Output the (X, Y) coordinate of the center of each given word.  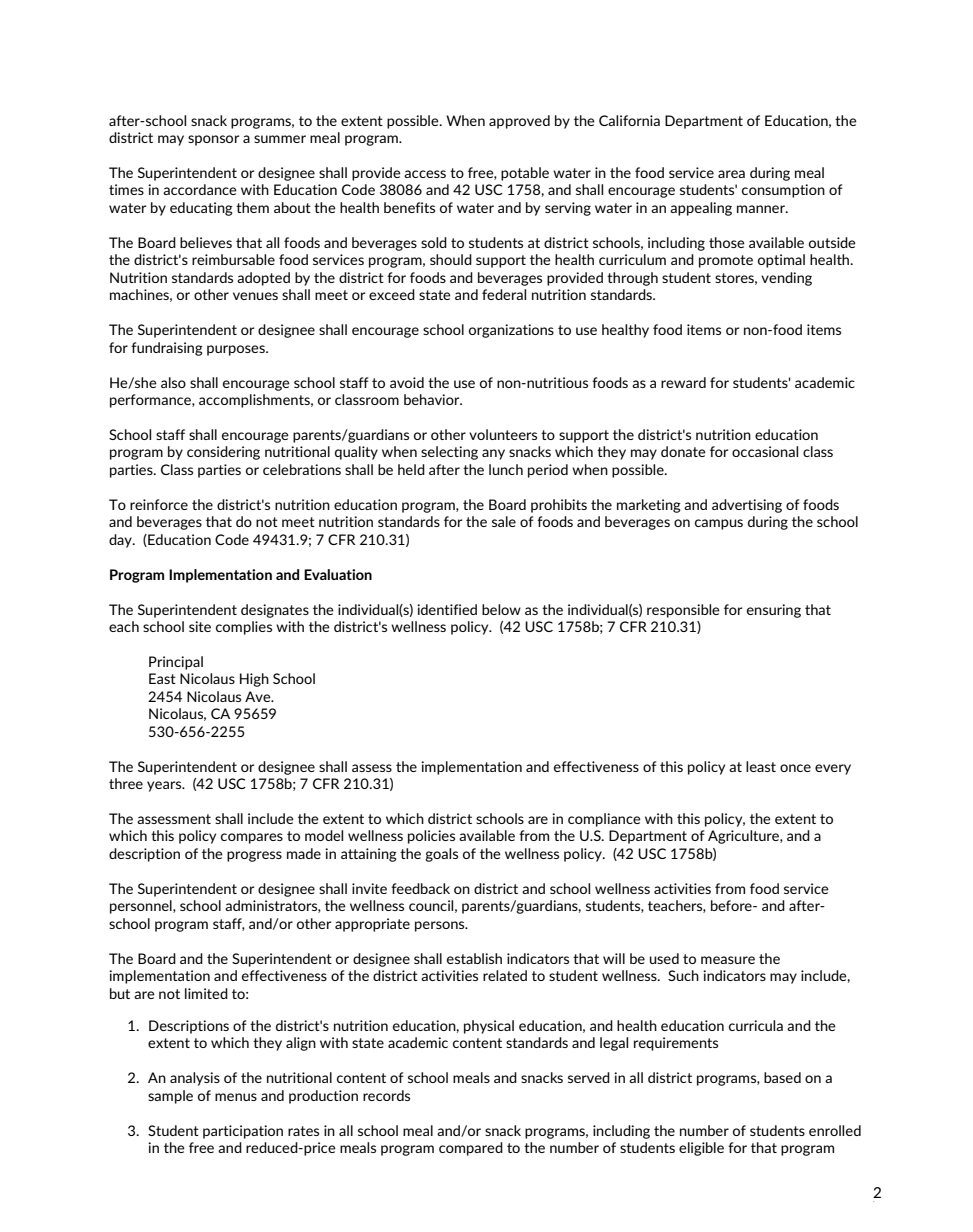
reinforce (159, 504)
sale (504, 521)
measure (728, 960)
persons (441, 926)
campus (719, 524)
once (795, 768)
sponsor (213, 140)
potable (525, 174)
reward (683, 382)
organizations (511, 331)
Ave (259, 696)
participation (243, 1132)
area (731, 174)
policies (431, 837)
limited (206, 993)
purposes (237, 350)
